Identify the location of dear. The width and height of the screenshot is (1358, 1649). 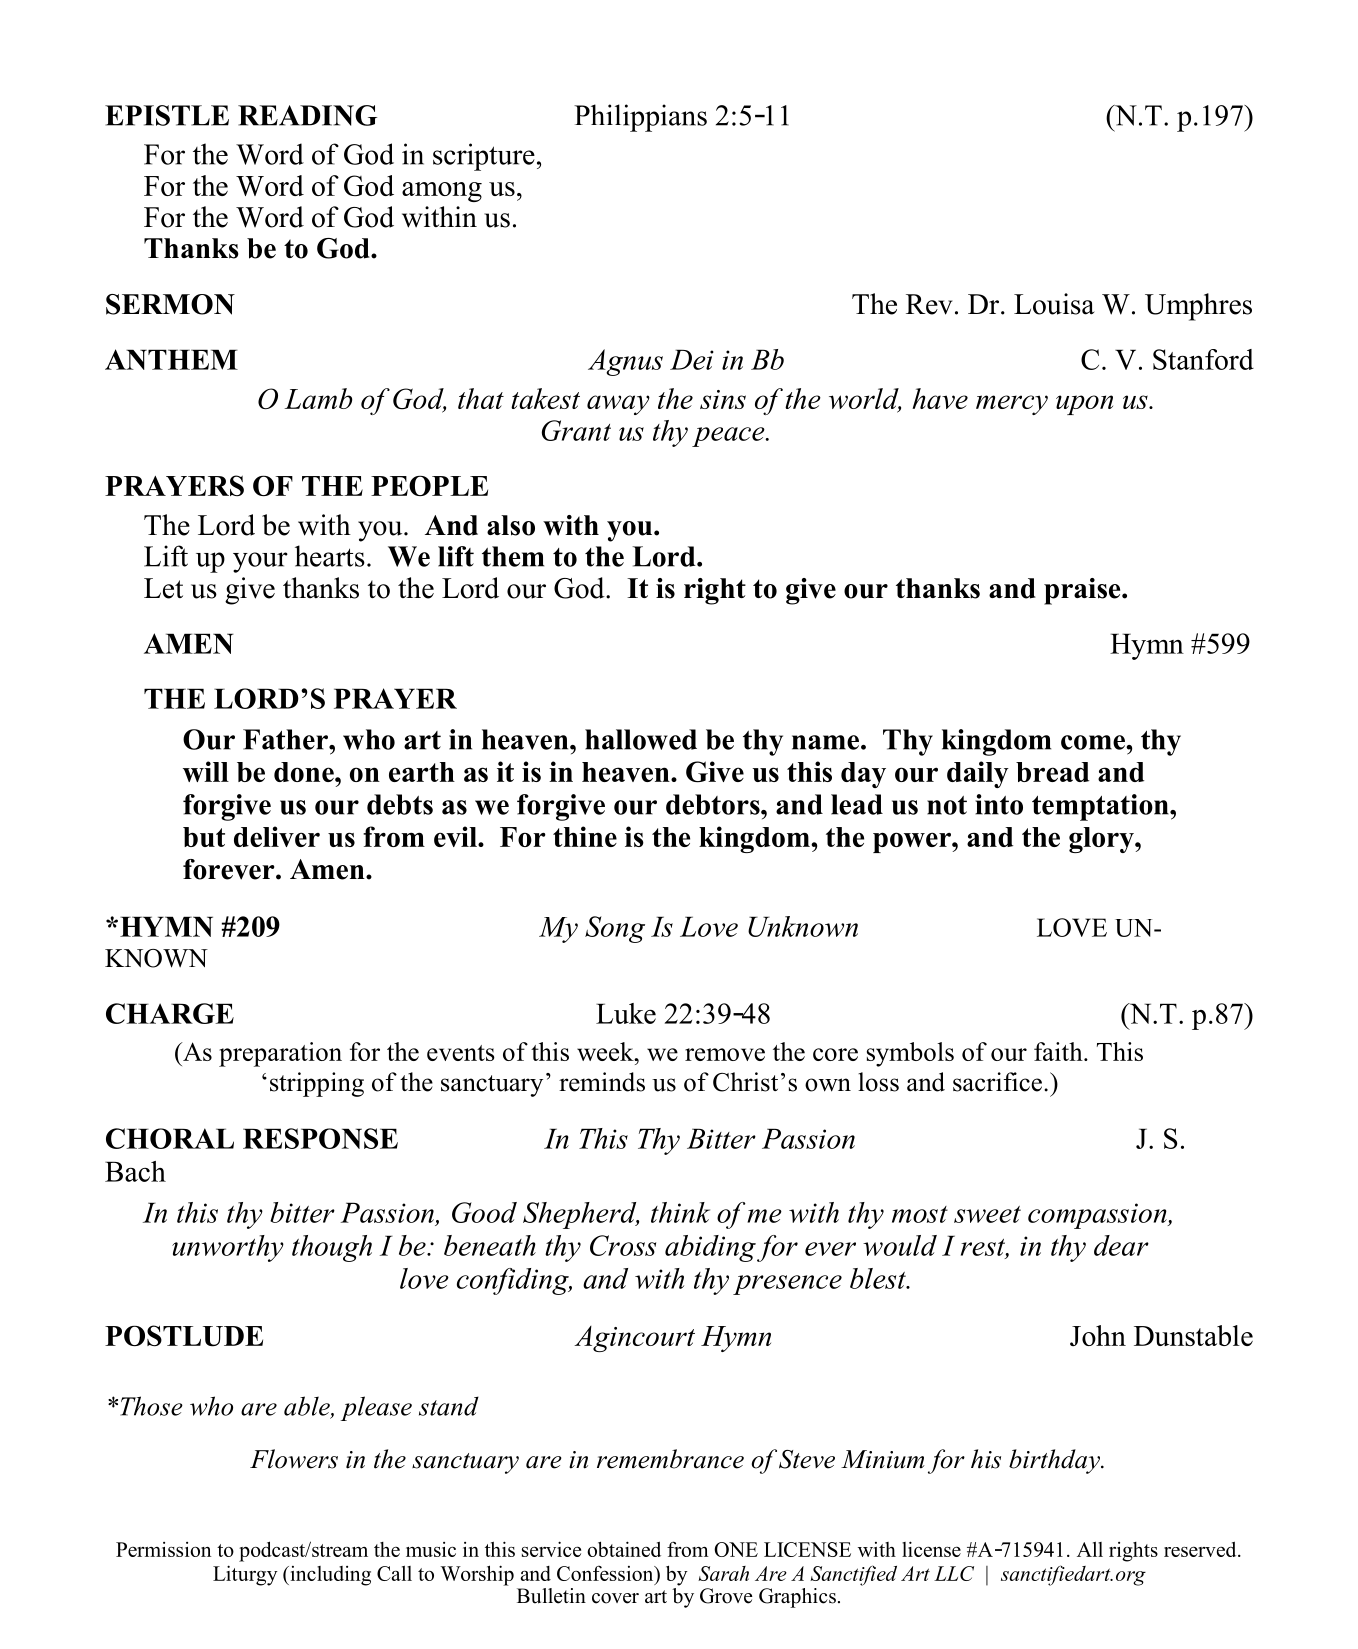
(1121, 1245).
